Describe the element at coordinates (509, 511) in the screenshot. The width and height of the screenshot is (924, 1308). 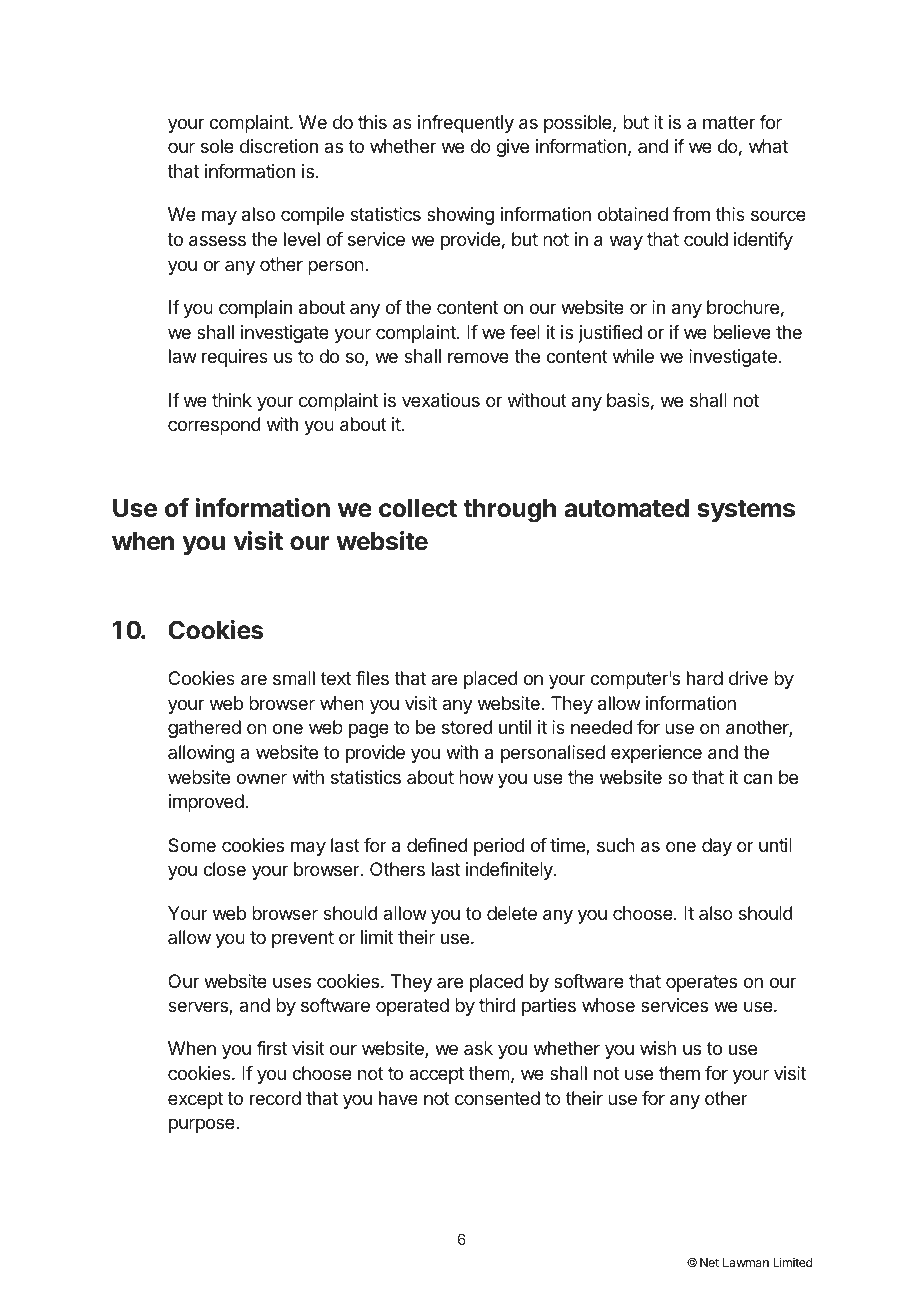
I see `through` at that location.
